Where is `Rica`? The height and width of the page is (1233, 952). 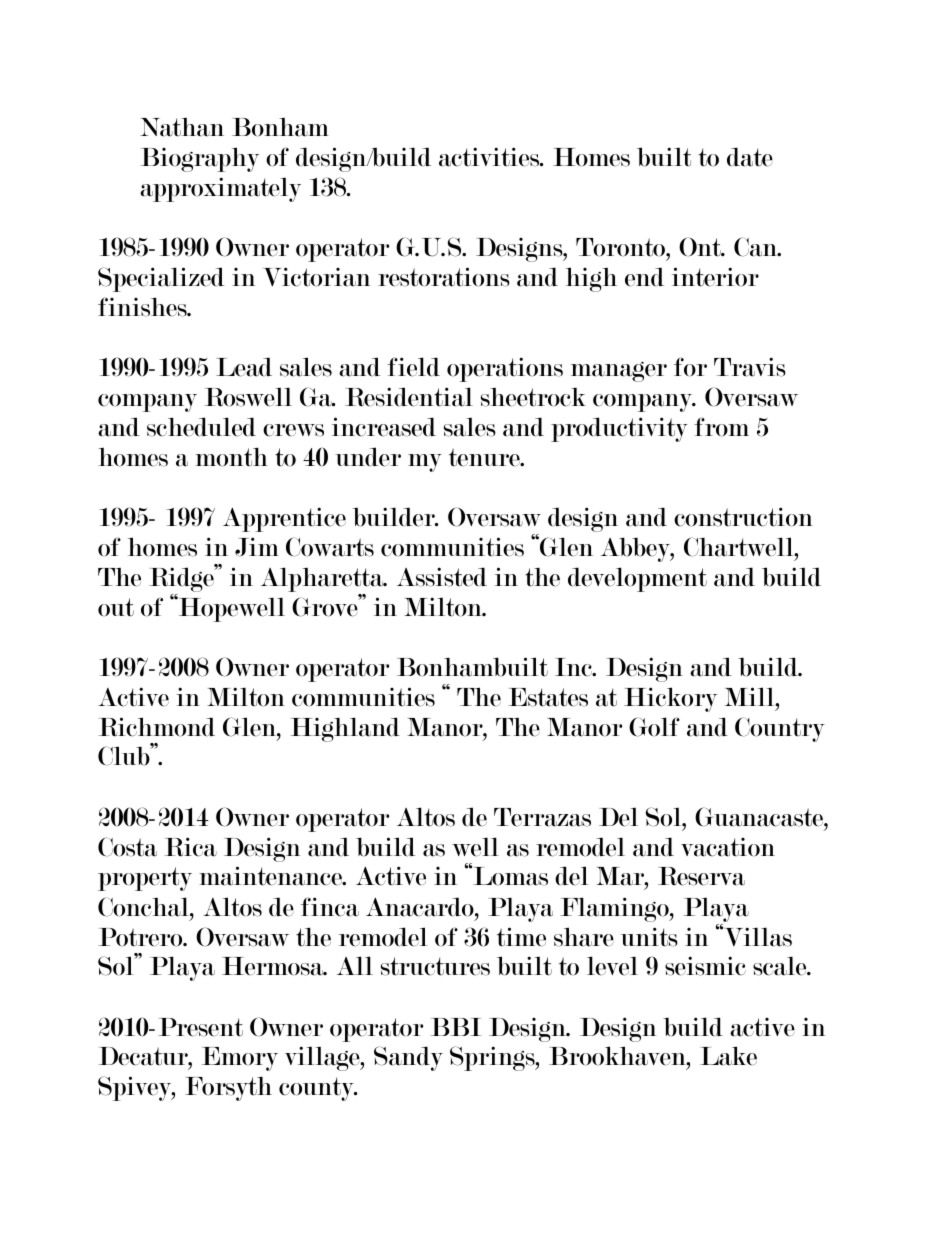
Rica is located at coordinates (190, 847).
